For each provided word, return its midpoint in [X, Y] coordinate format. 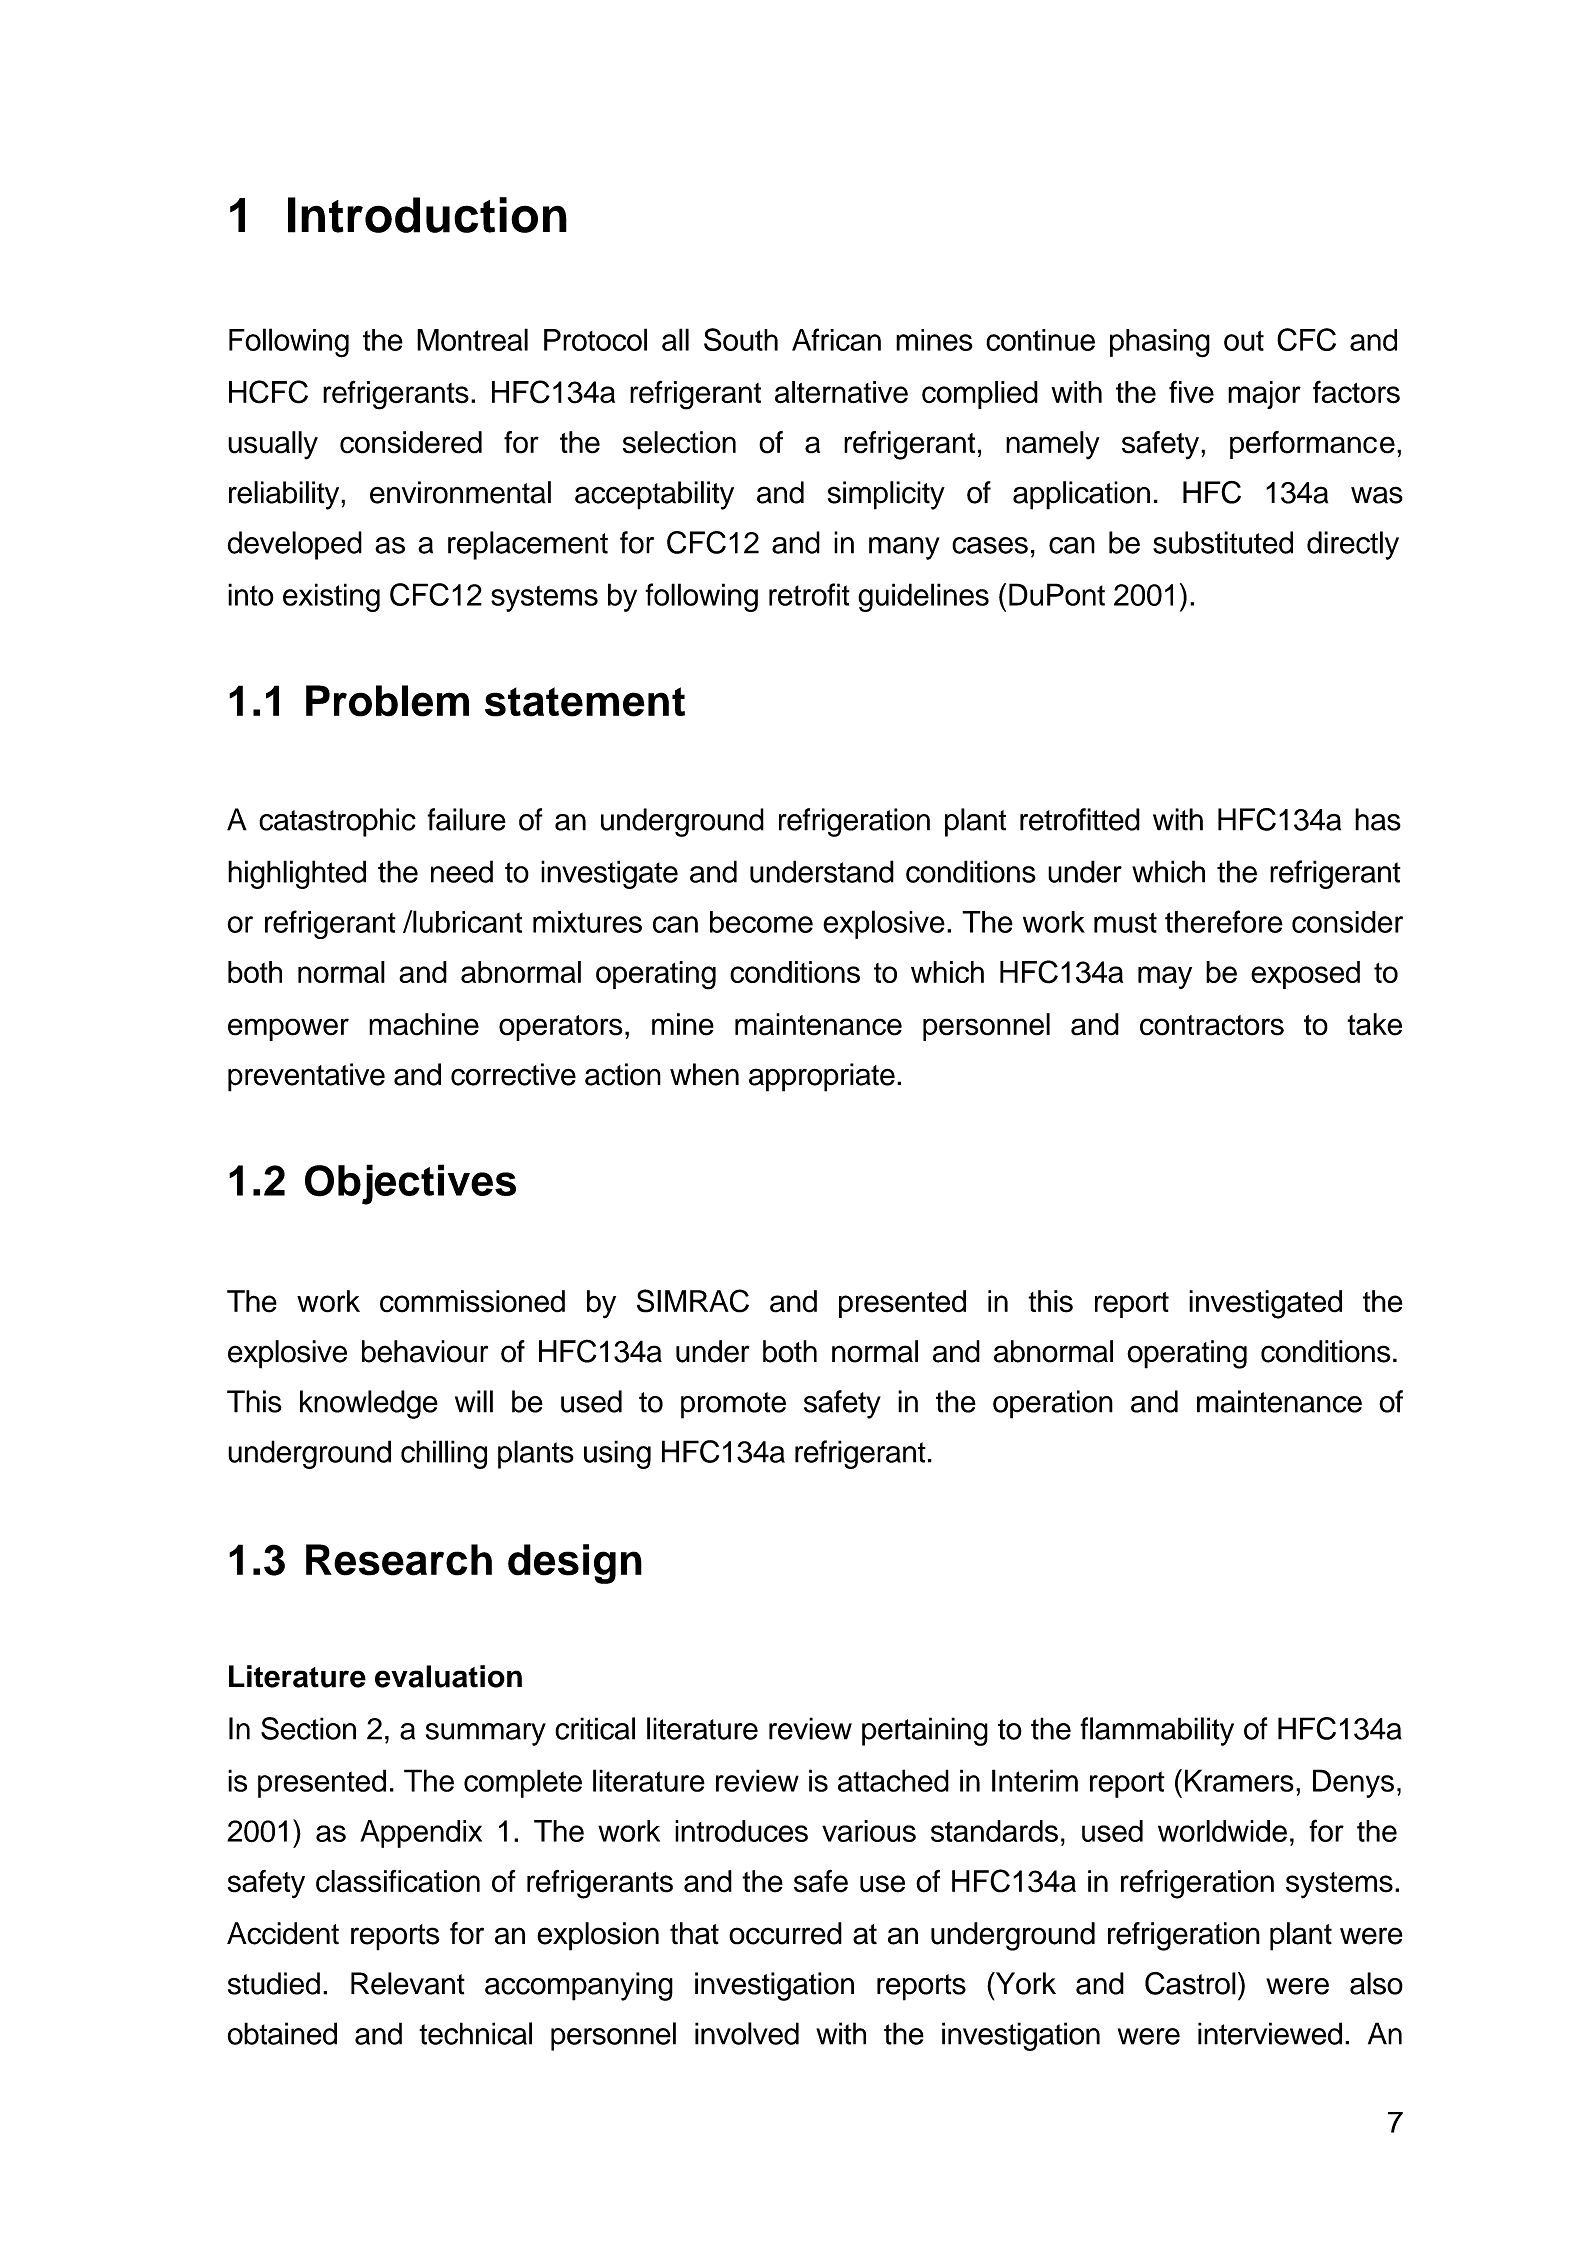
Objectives [410, 1184]
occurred [785, 1933]
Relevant [408, 1983]
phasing [1160, 343]
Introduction [427, 215]
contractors [1212, 1025]
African [836, 339]
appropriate [822, 1077]
